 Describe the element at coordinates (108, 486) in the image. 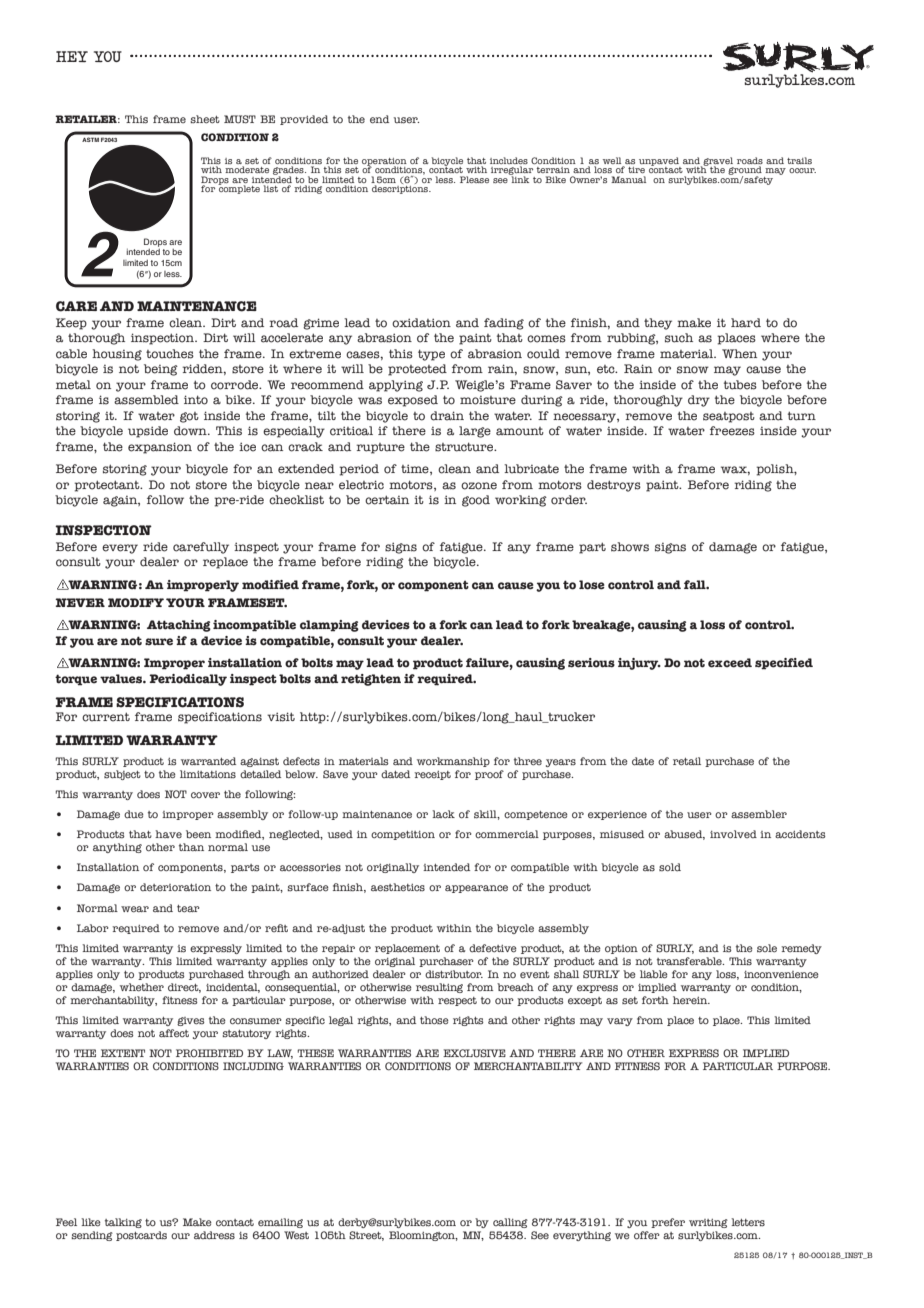

I see `protectant` at that location.
